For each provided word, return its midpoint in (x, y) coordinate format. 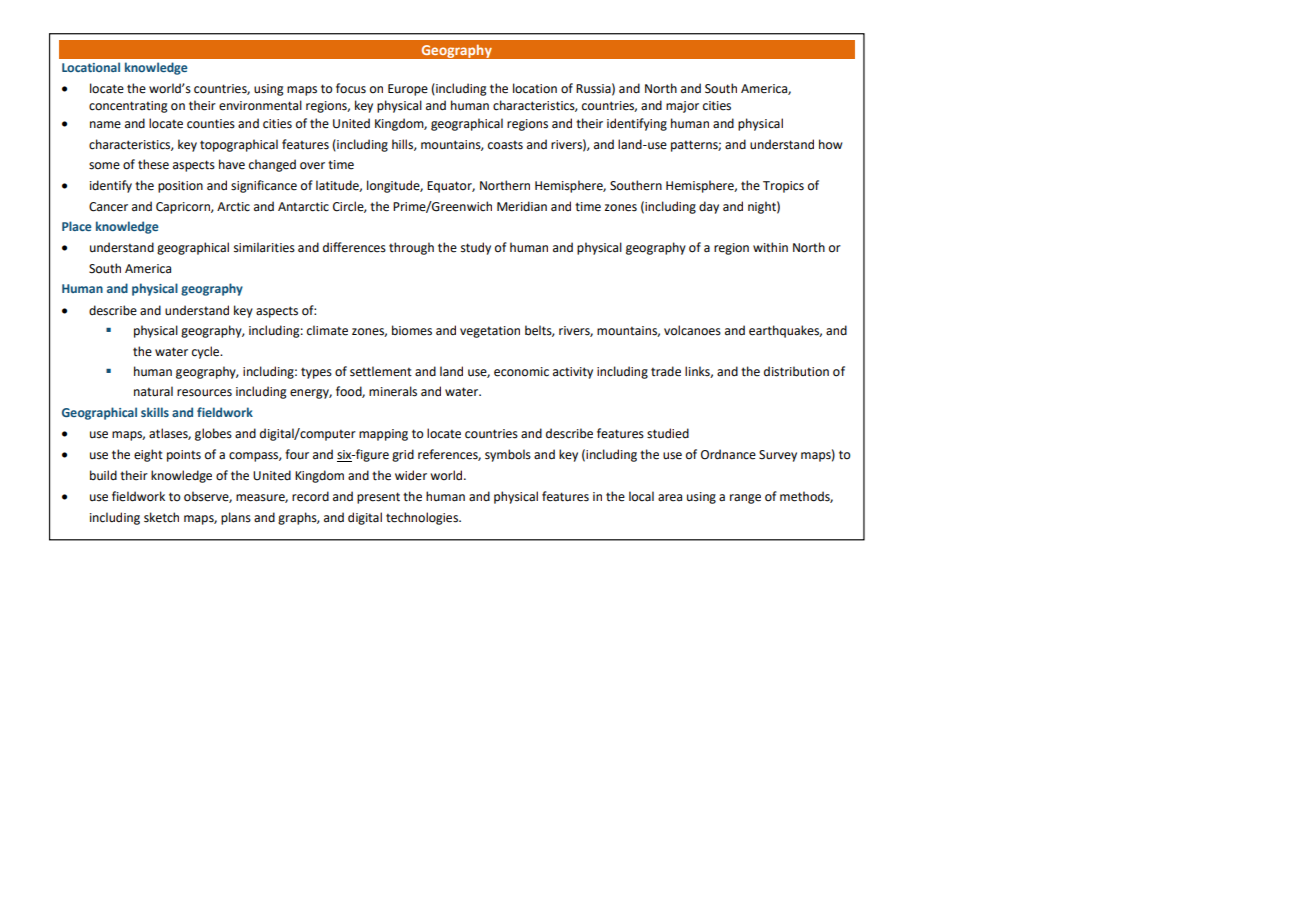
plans (236, 518)
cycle (207, 352)
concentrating (128, 107)
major (682, 107)
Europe (408, 90)
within (770, 247)
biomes (412, 330)
